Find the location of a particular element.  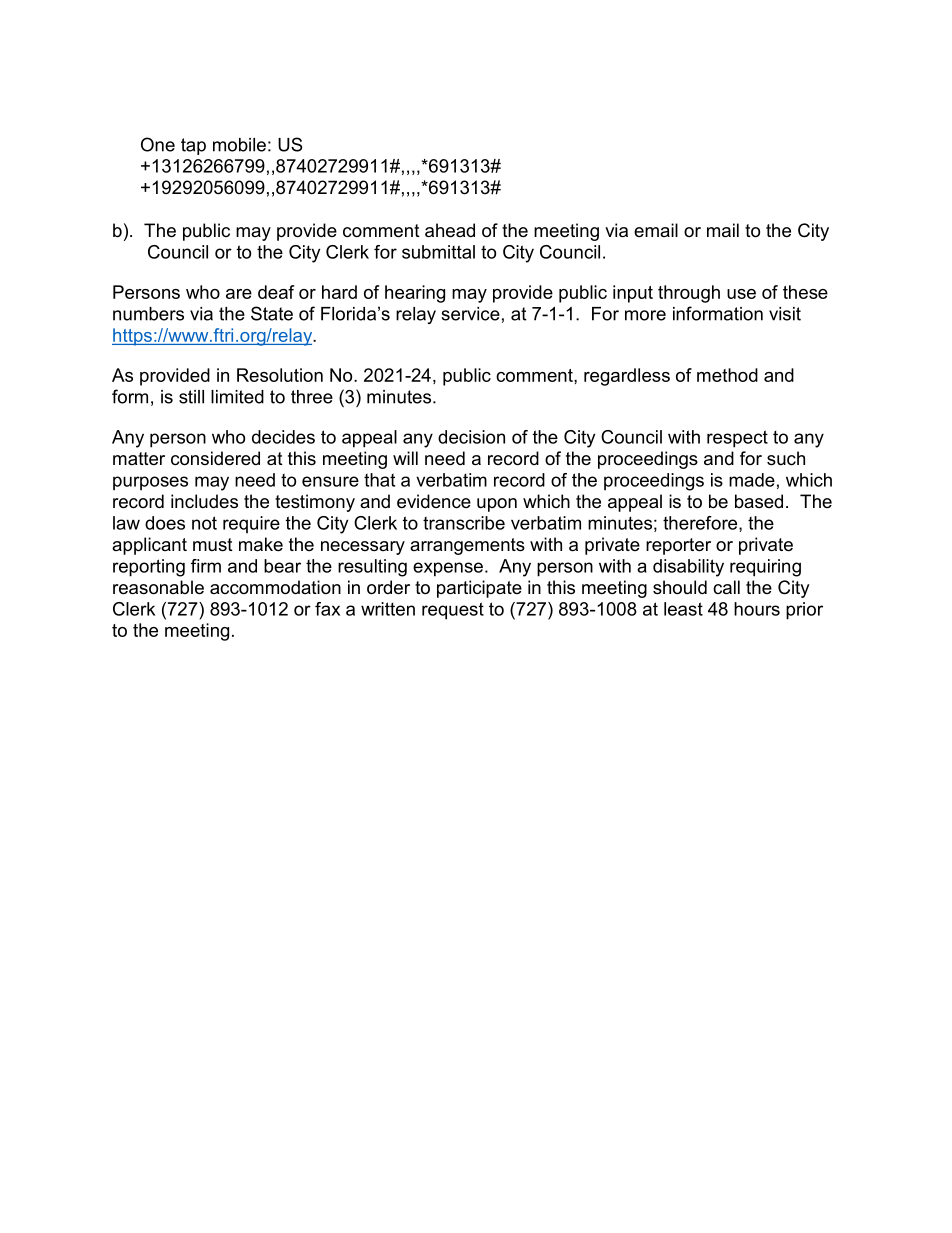

submittal is located at coordinates (438, 252).
